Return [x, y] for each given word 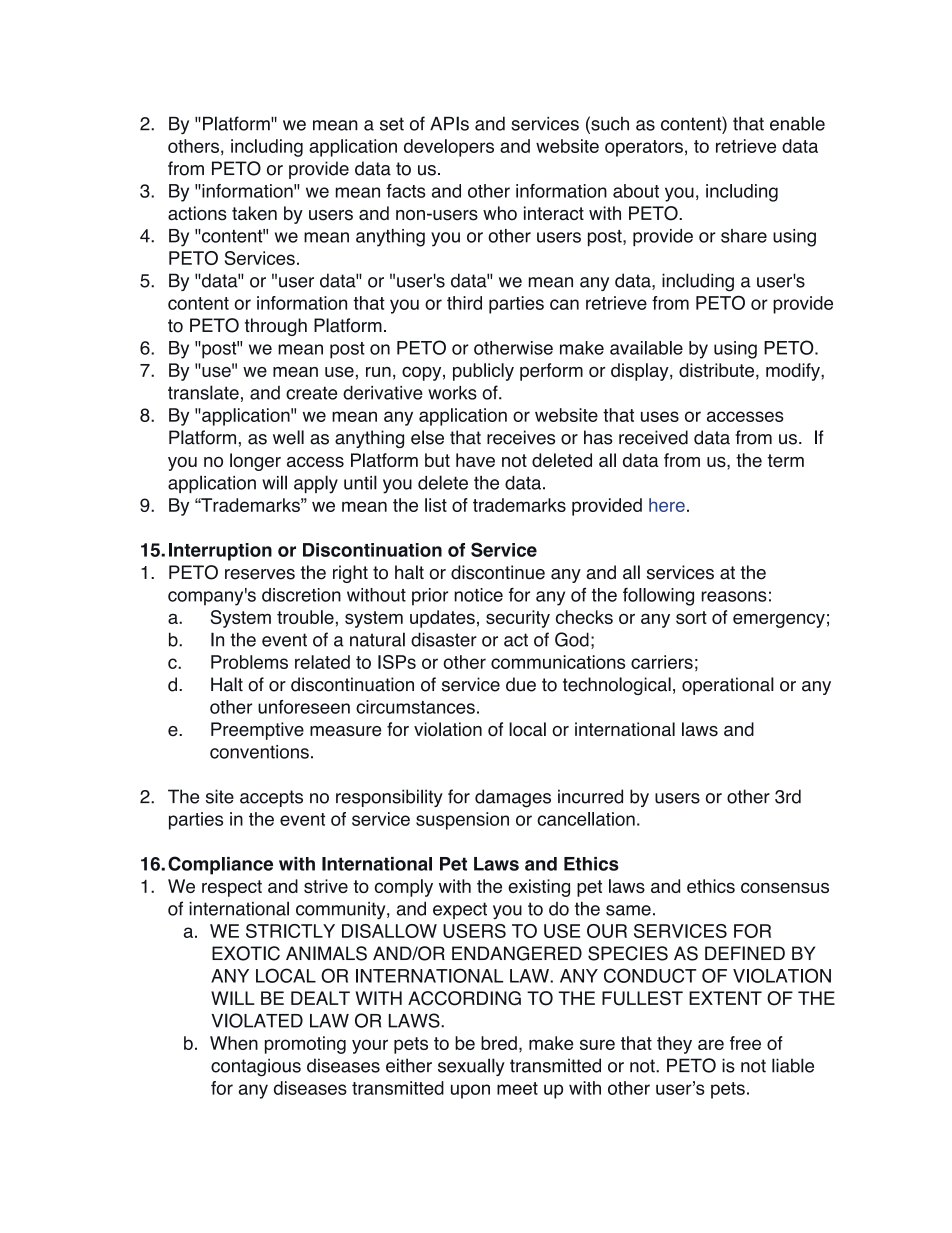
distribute [716, 370]
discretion [301, 595]
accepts [271, 798]
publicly [483, 372]
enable [797, 123]
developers [449, 148]
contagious [256, 1067]
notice [478, 595]
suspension [462, 821]
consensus [785, 887]
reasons [734, 596]
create [311, 393]
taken [254, 213]
